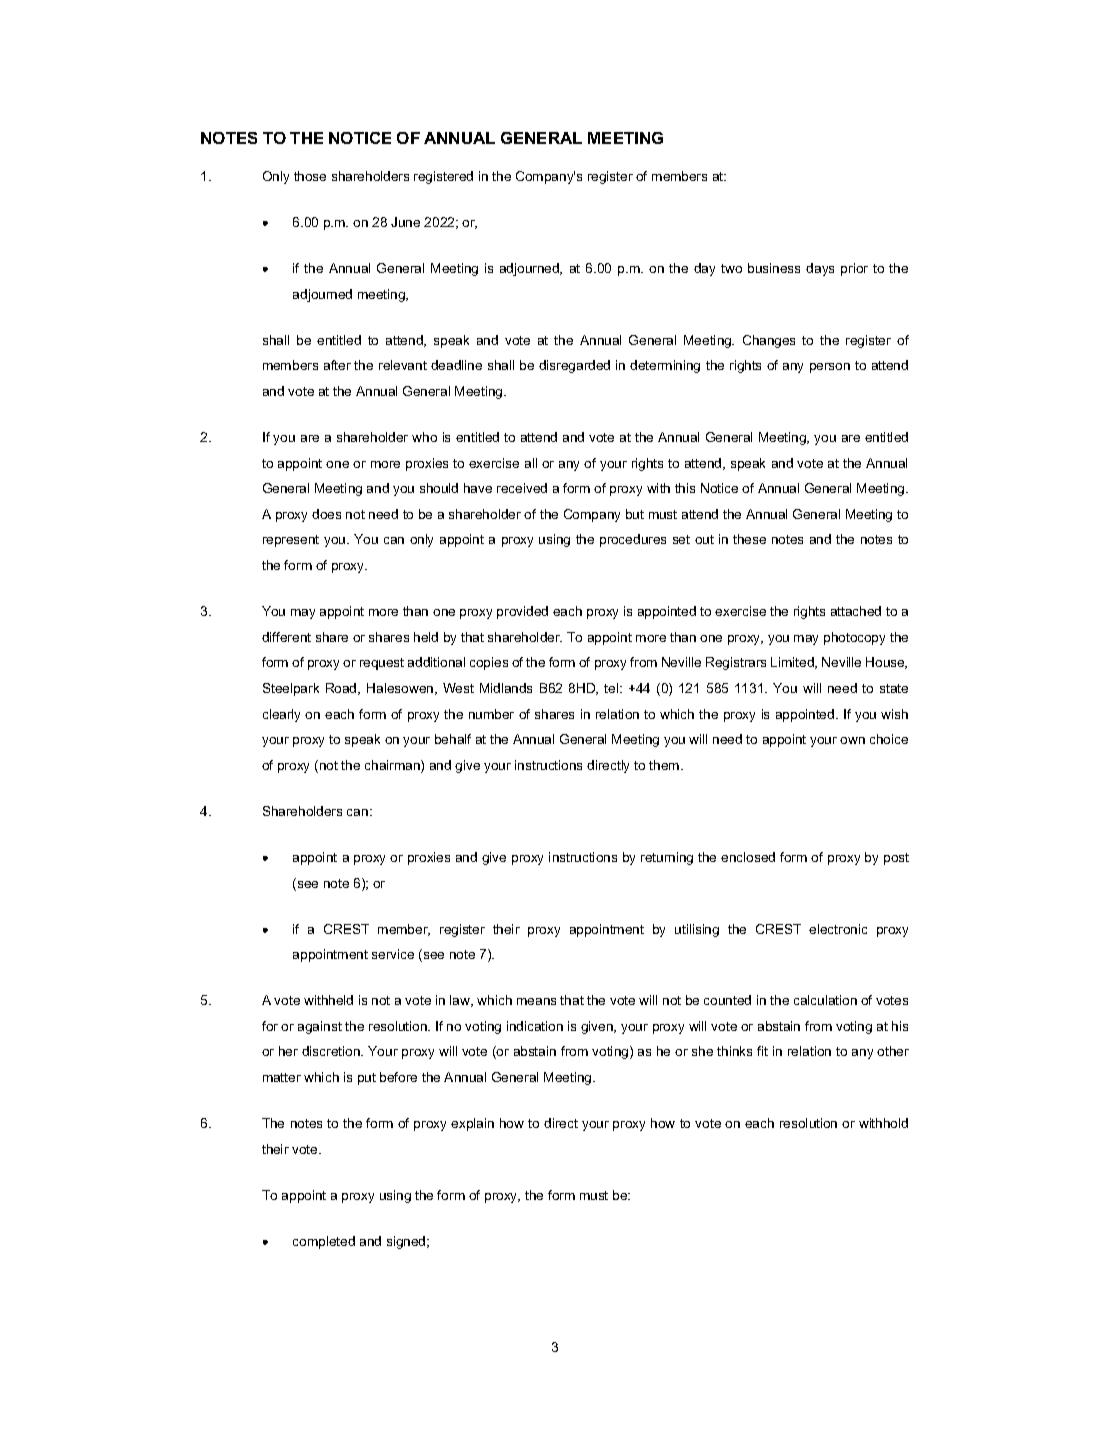  I want to click on electronic, so click(838, 929).
